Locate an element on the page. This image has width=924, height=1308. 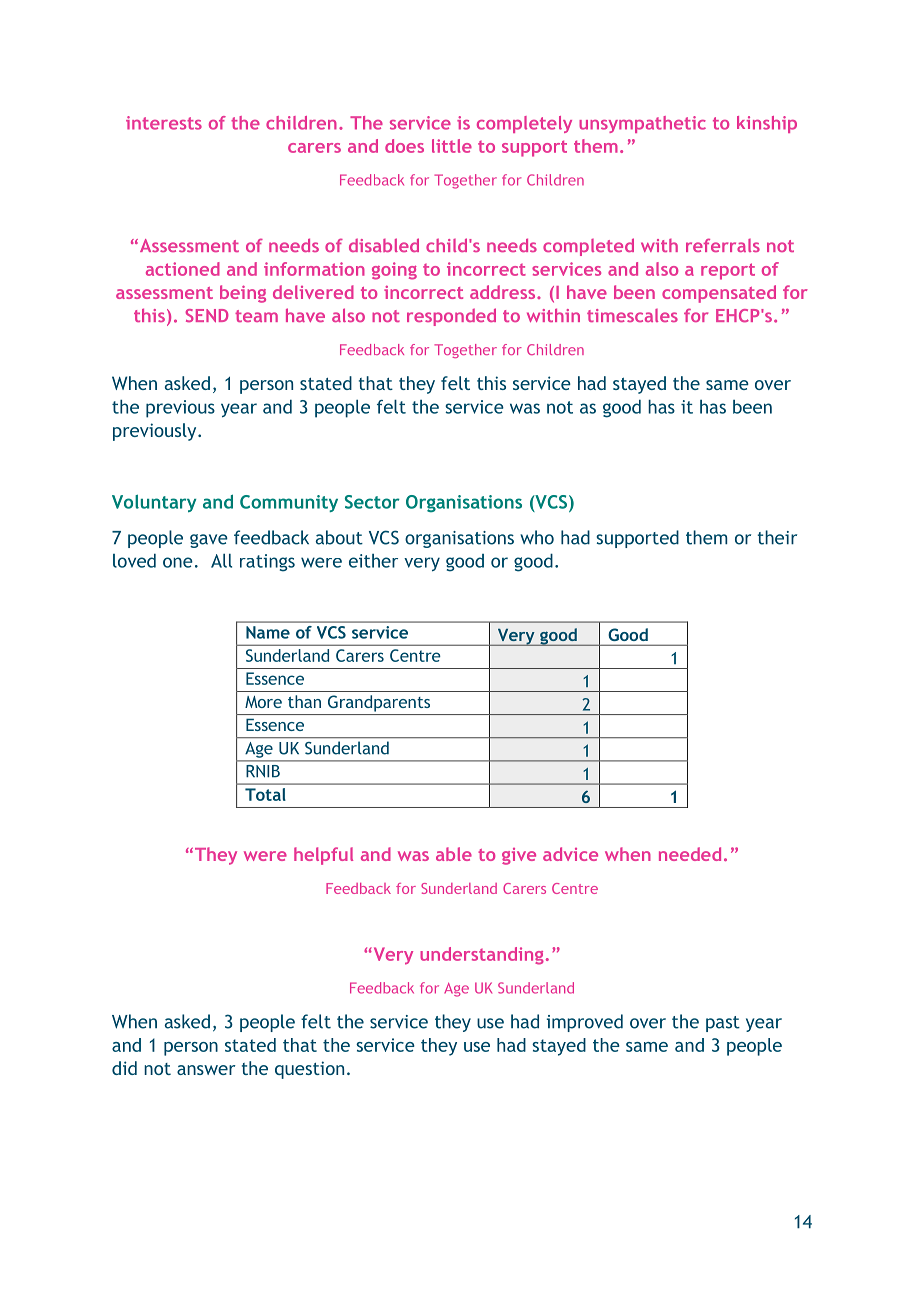
unsympathetic is located at coordinates (642, 124).
